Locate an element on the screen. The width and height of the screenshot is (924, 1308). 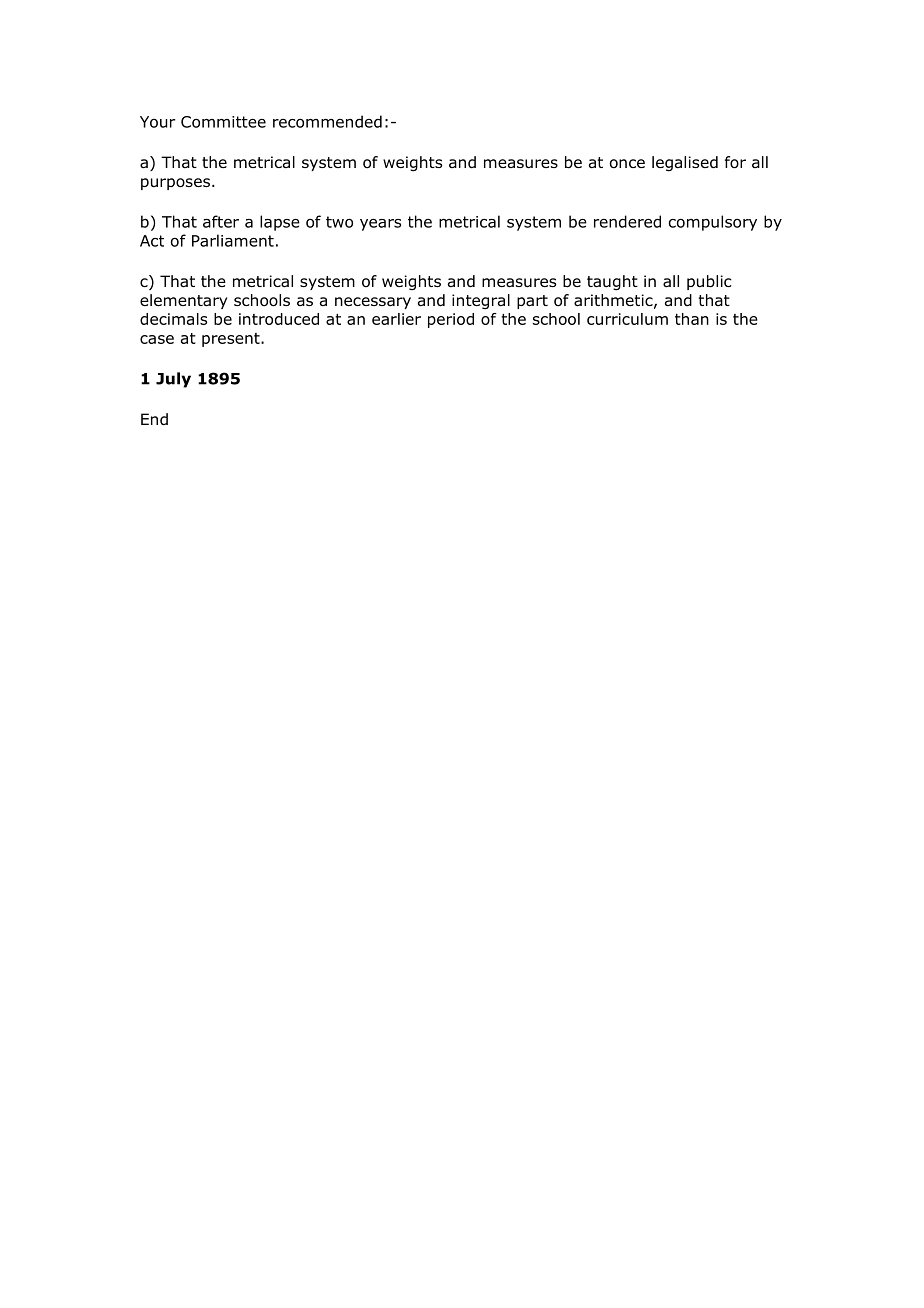
years is located at coordinates (380, 225).
